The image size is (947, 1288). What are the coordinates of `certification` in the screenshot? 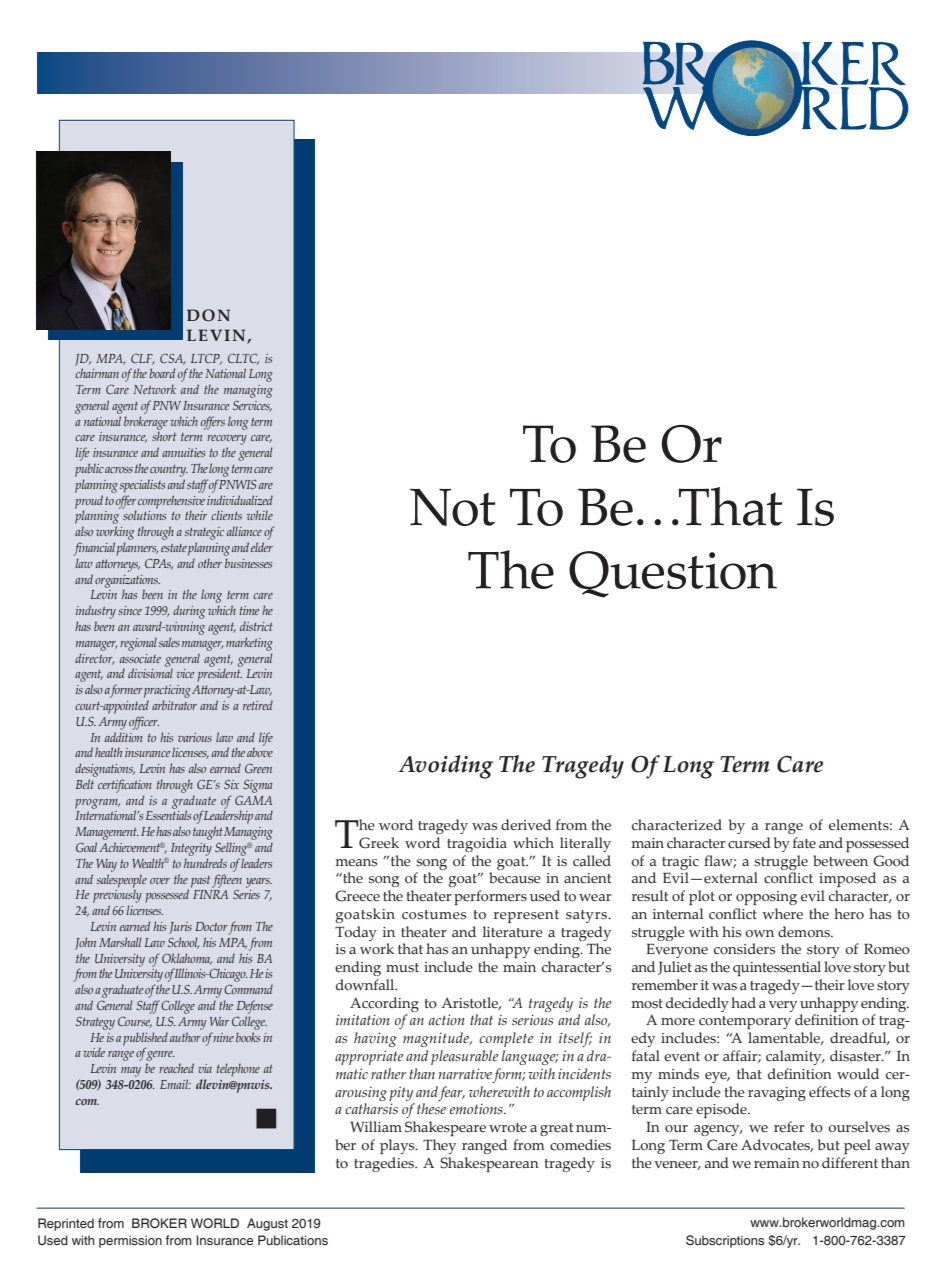 It's located at (125, 786).
